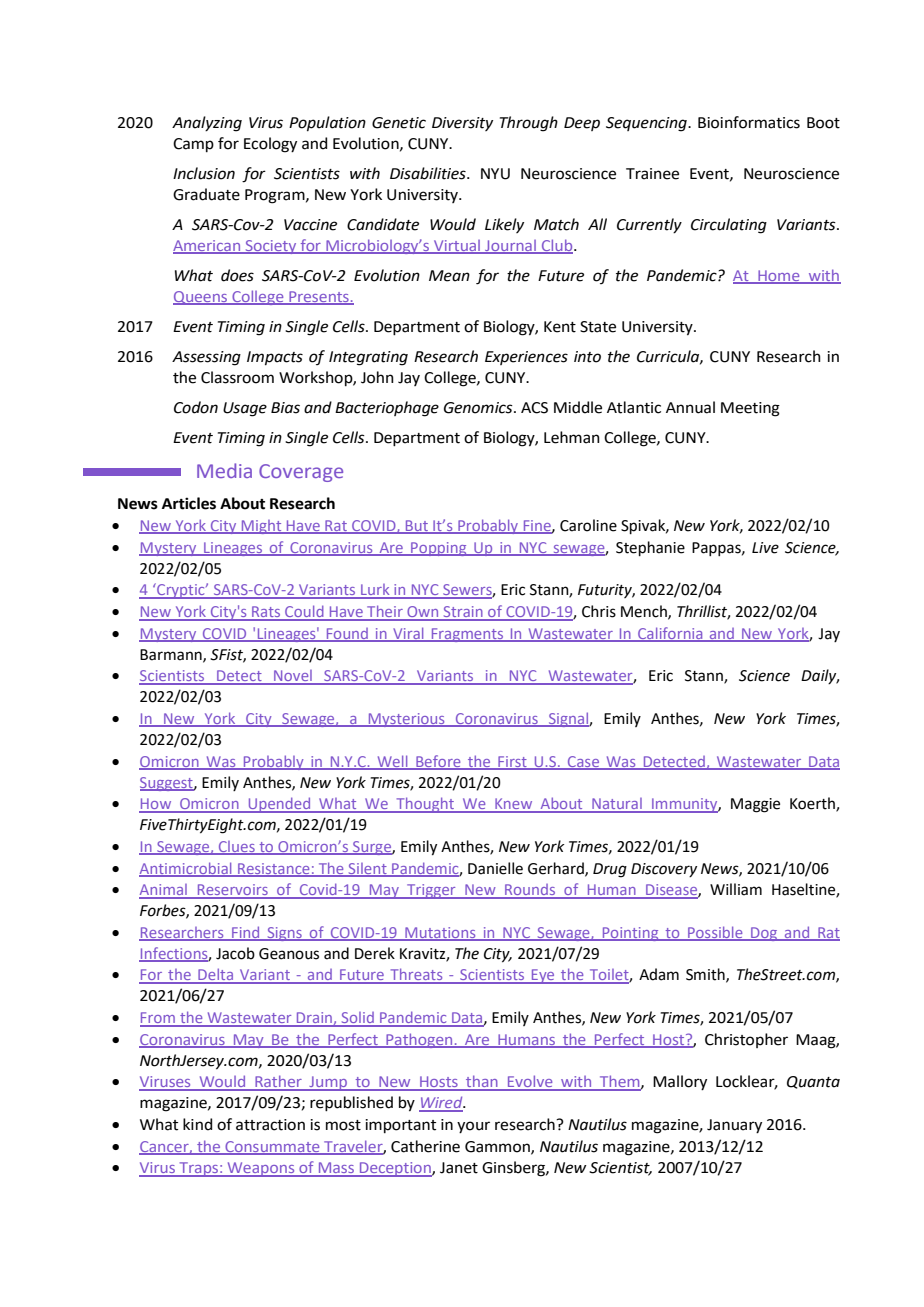 This image has width=924, height=1307. What do you see at coordinates (270, 145) in the image?
I see `Ecology` at bounding box center [270, 145].
